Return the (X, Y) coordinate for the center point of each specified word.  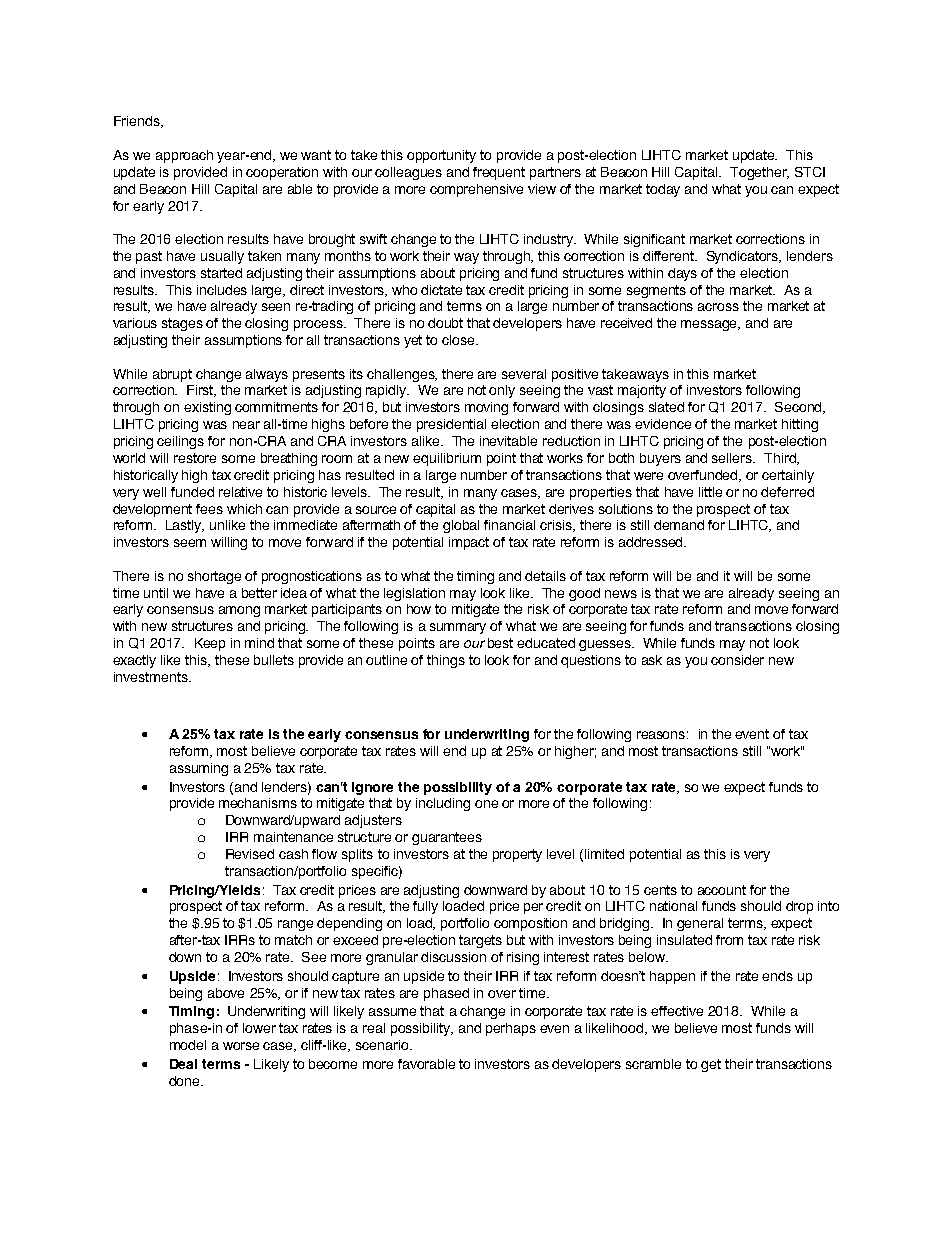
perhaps (511, 1029)
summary (458, 628)
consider (737, 660)
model (188, 1045)
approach (184, 156)
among (239, 611)
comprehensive (476, 190)
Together (759, 173)
